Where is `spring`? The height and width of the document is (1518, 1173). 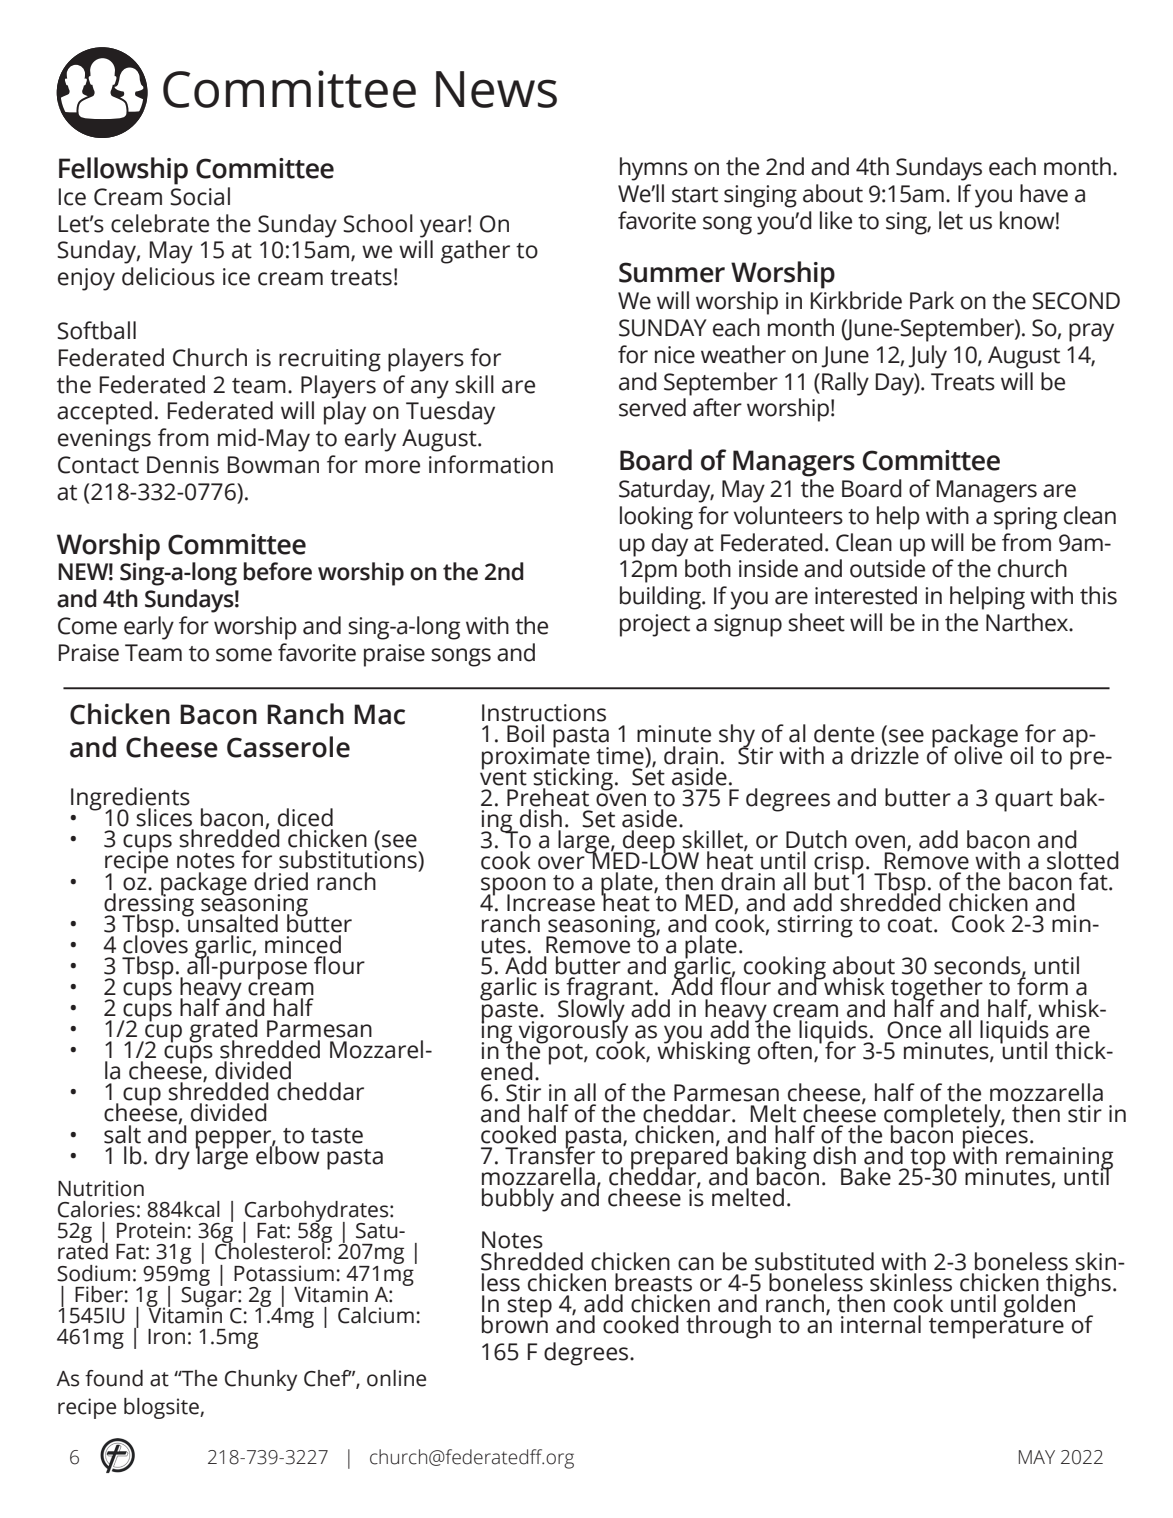 spring is located at coordinates (1025, 518).
